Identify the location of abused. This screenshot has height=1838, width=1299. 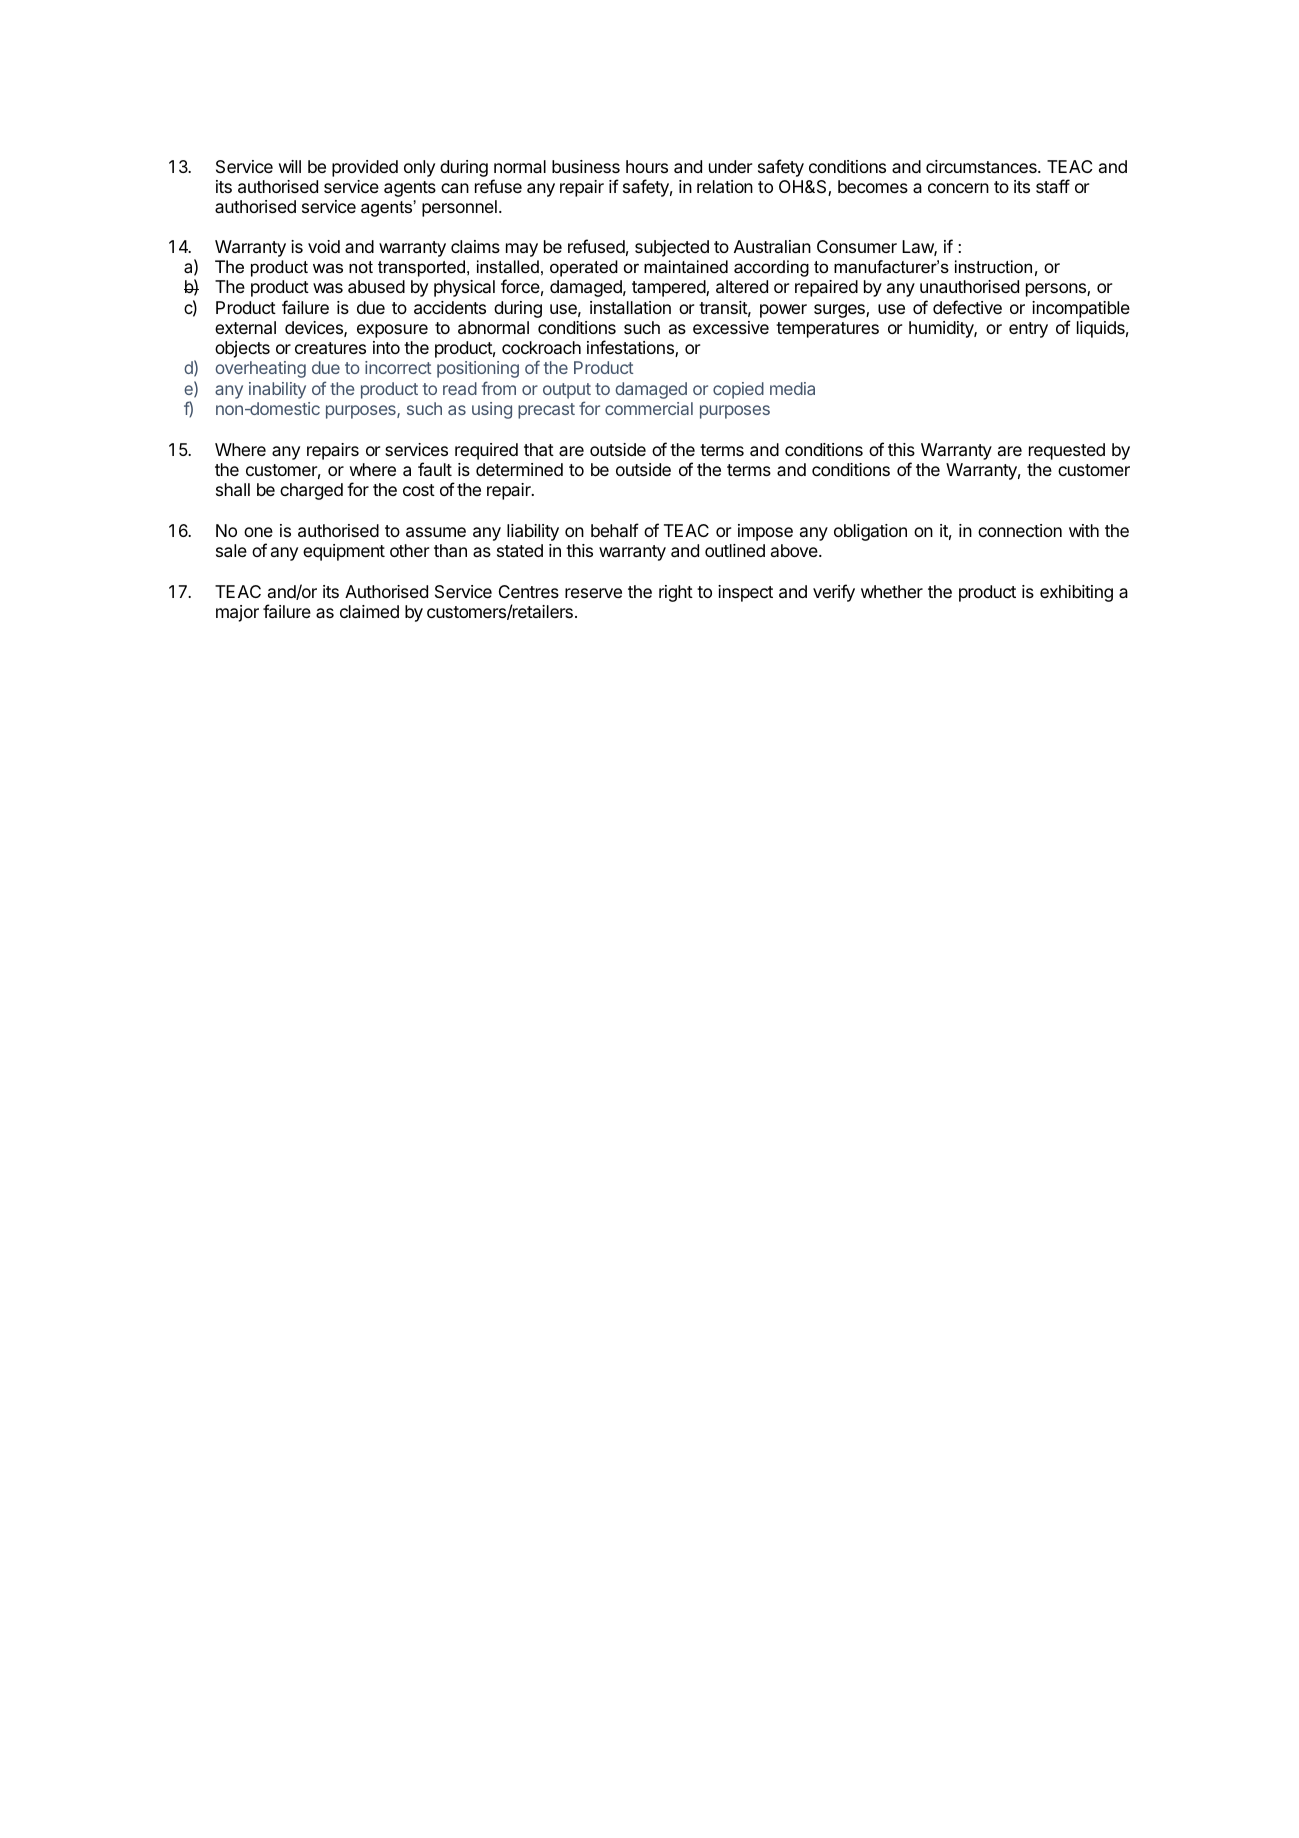
(376, 287).
